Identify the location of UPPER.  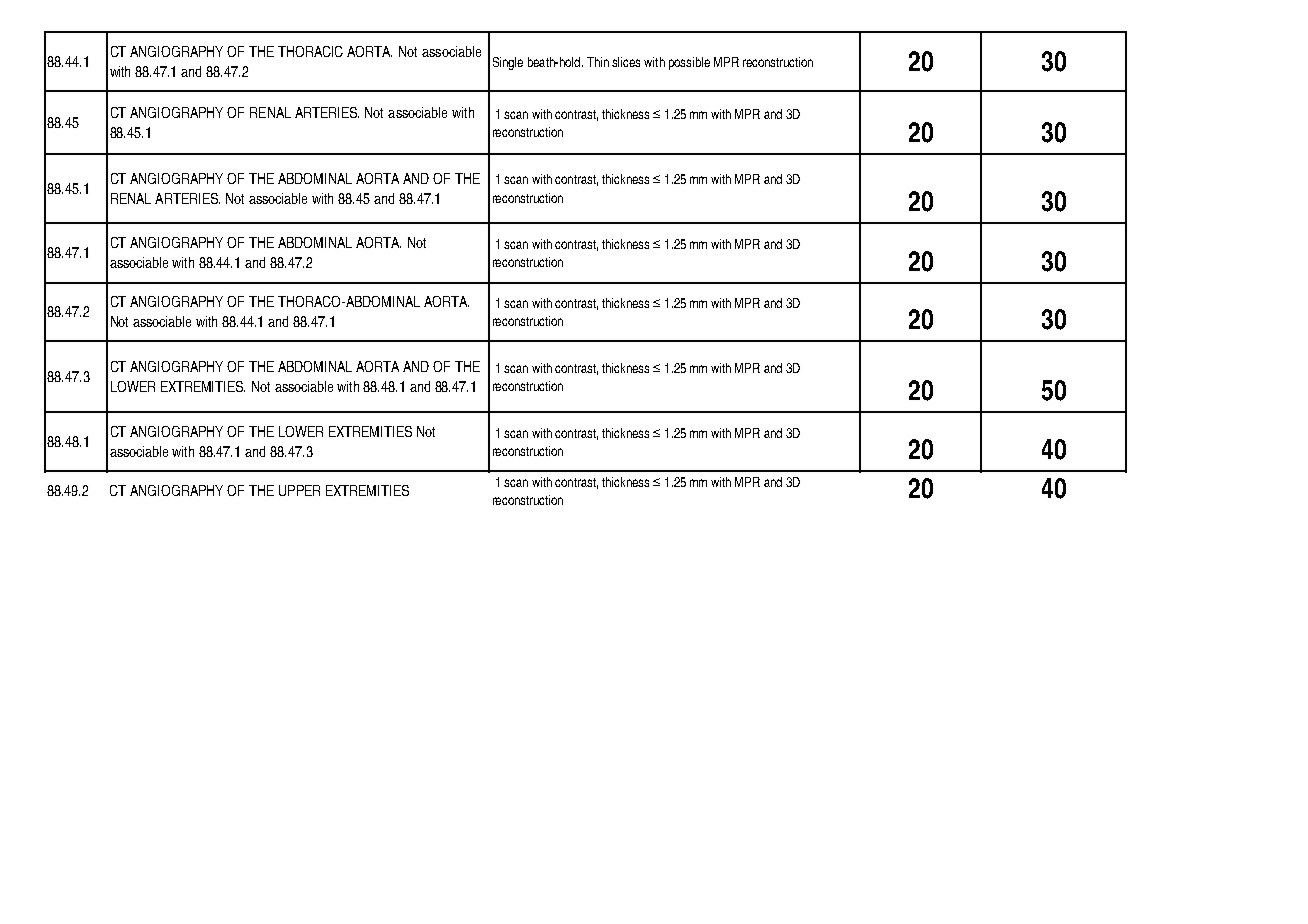
(299, 490).
